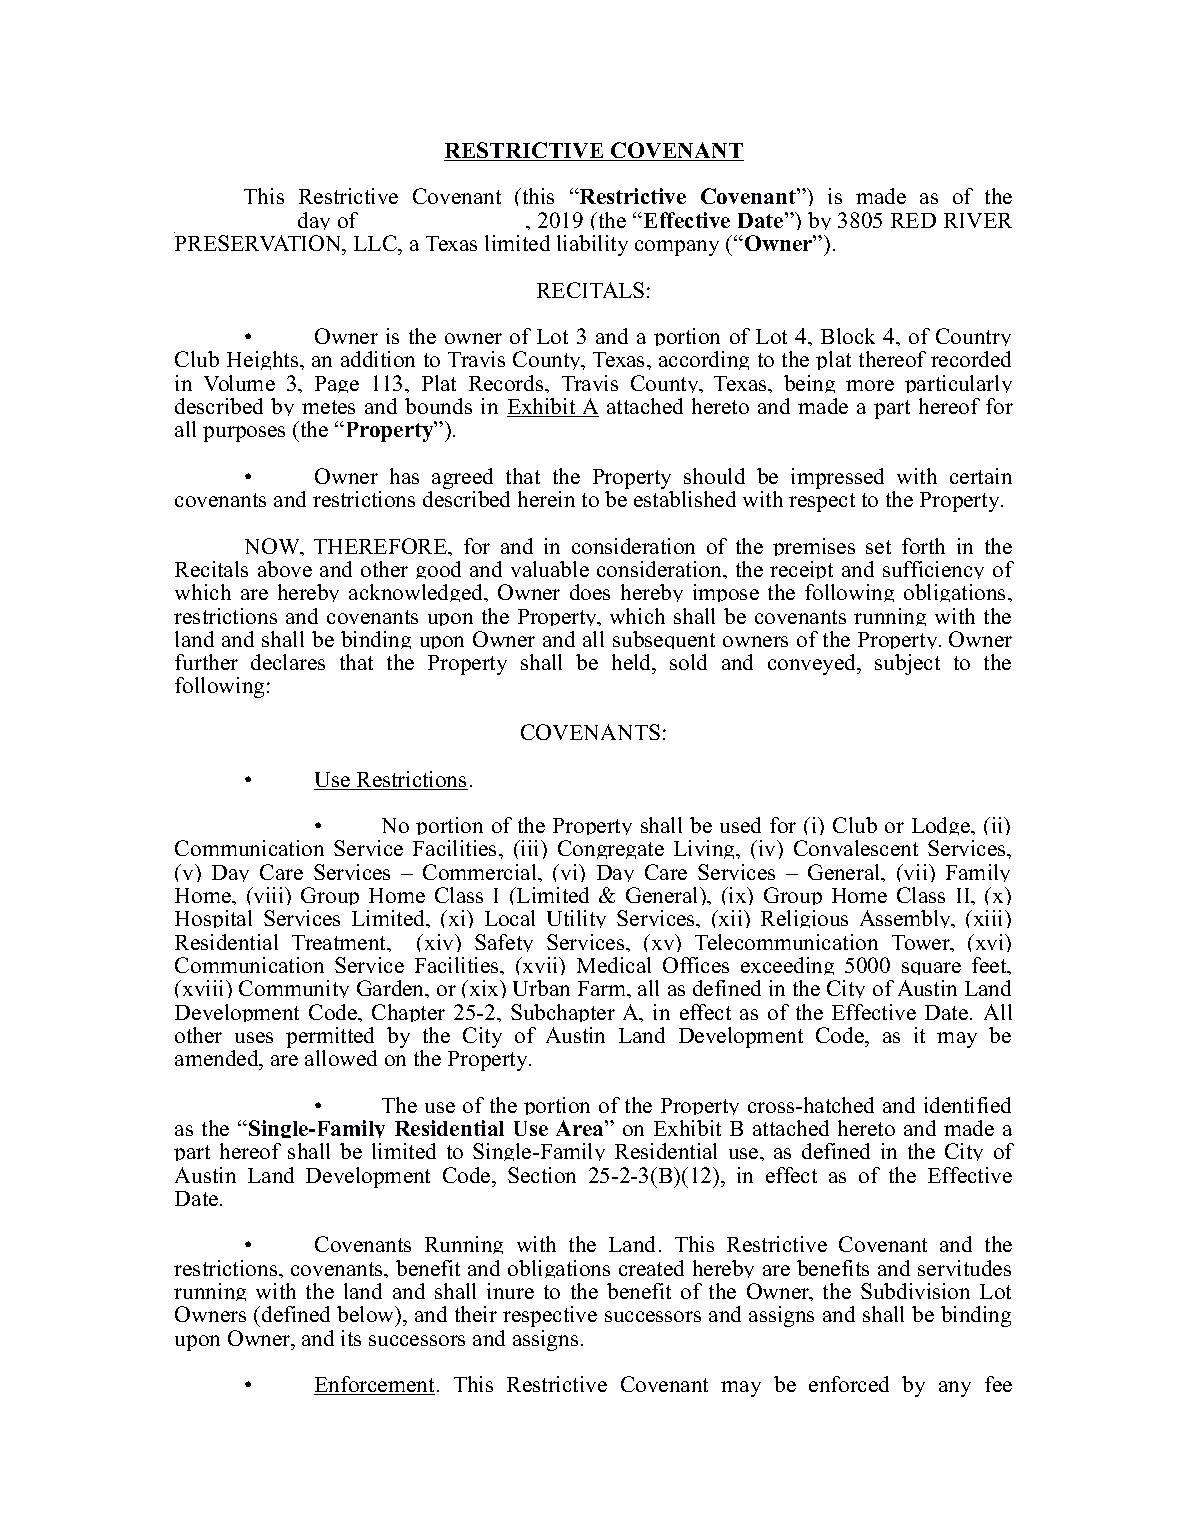  I want to click on Lodge, so click(942, 829).
